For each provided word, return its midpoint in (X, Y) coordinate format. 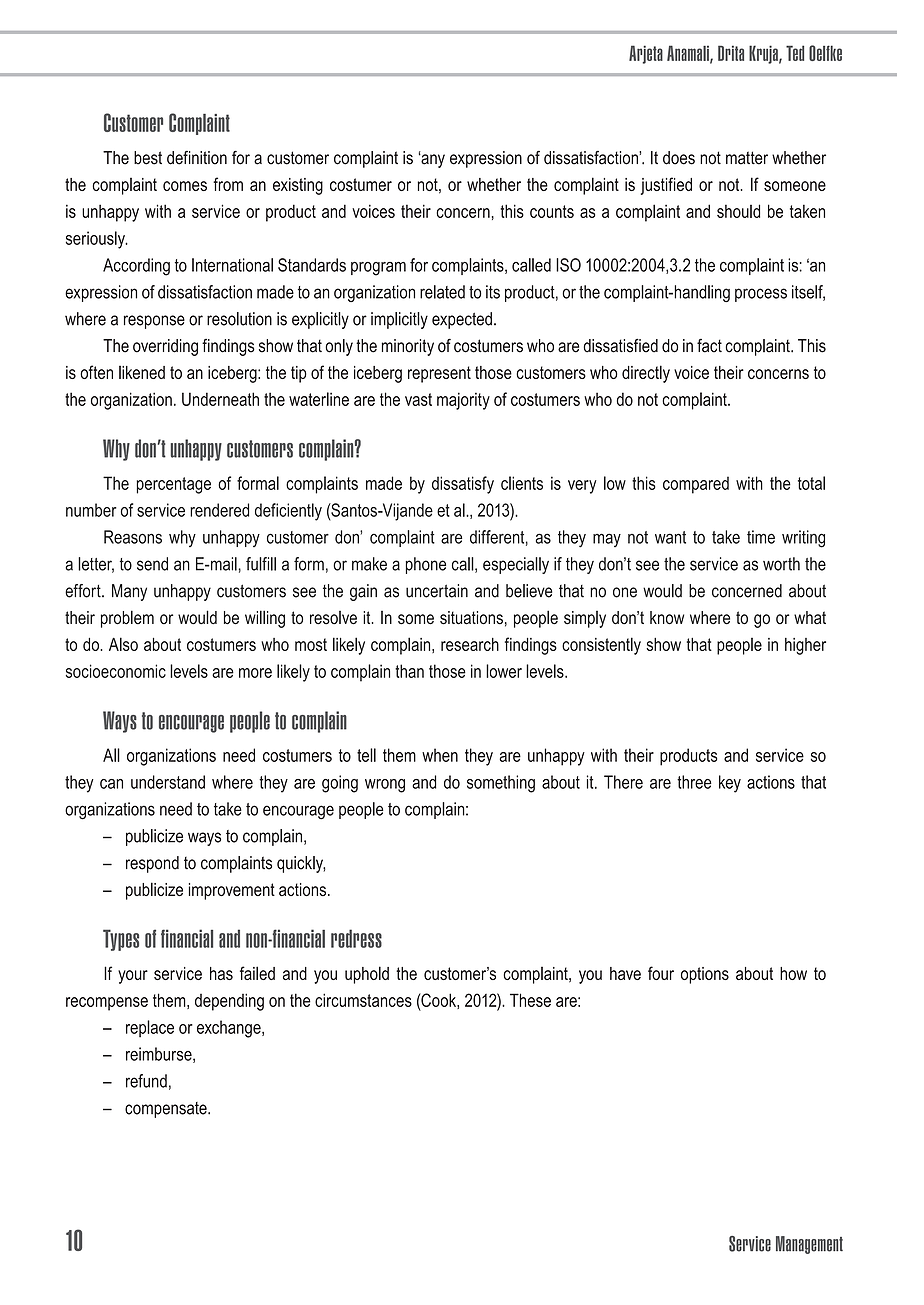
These (530, 1000)
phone (426, 565)
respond (152, 864)
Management (809, 1245)
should (738, 211)
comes (185, 186)
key (730, 784)
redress (356, 938)
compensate (167, 1110)
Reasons (133, 537)
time (761, 537)
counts (552, 211)
